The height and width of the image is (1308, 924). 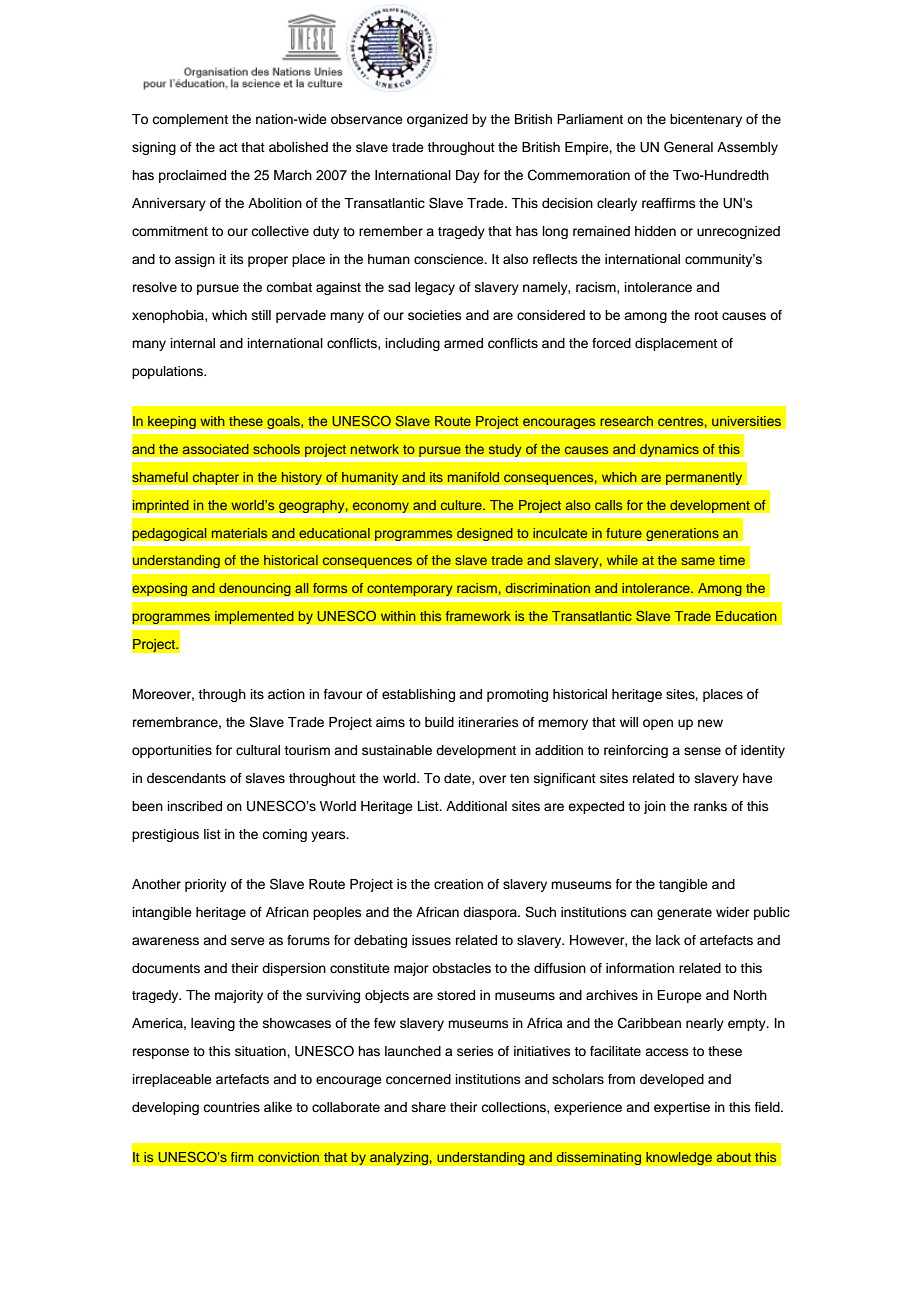 What do you see at coordinates (258, 750) in the image?
I see `cultural` at bounding box center [258, 750].
